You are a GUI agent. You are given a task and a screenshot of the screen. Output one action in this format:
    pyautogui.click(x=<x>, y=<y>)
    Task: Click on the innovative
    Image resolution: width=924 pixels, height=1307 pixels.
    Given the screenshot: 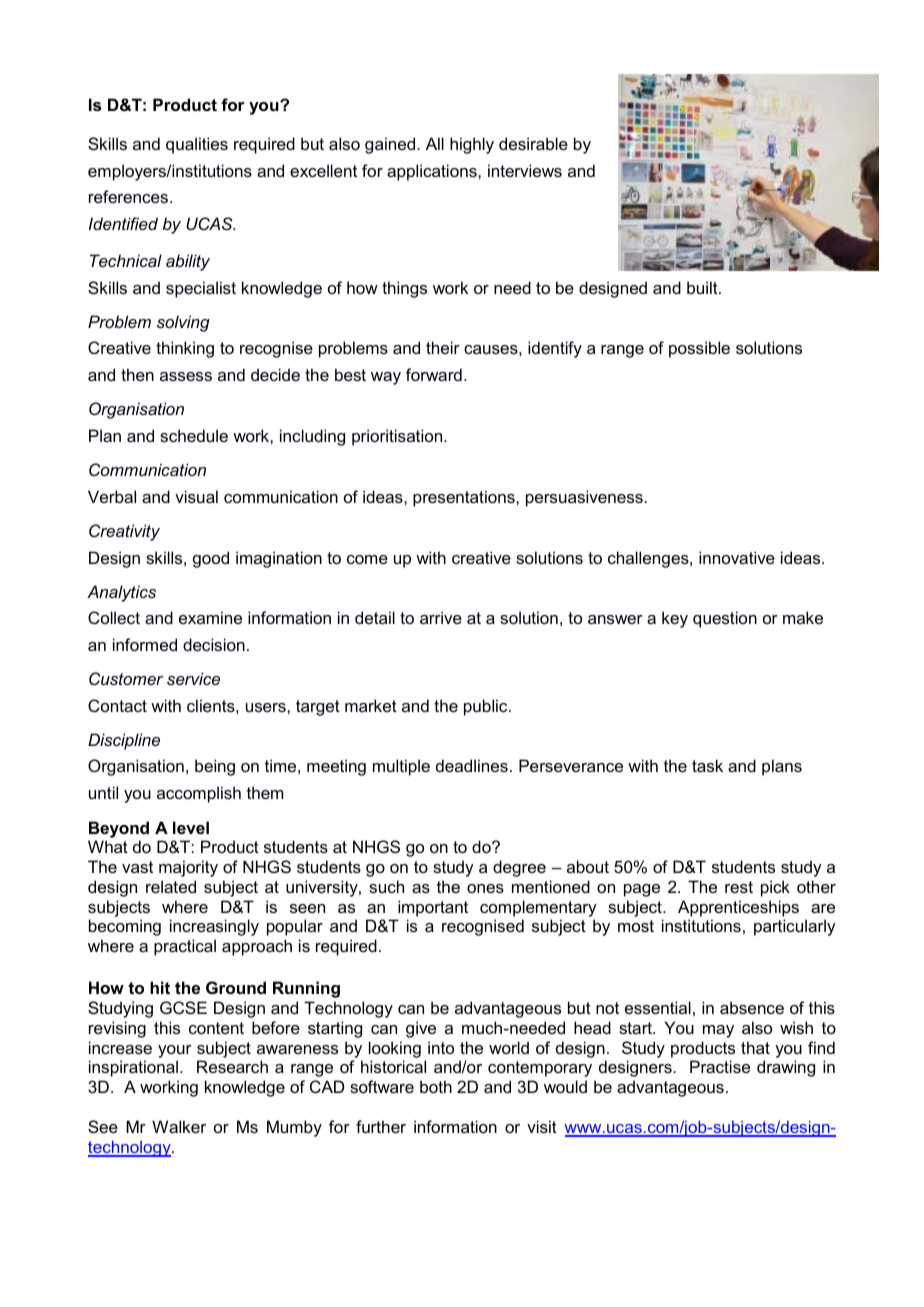 What is the action you would take?
    pyautogui.click(x=737, y=557)
